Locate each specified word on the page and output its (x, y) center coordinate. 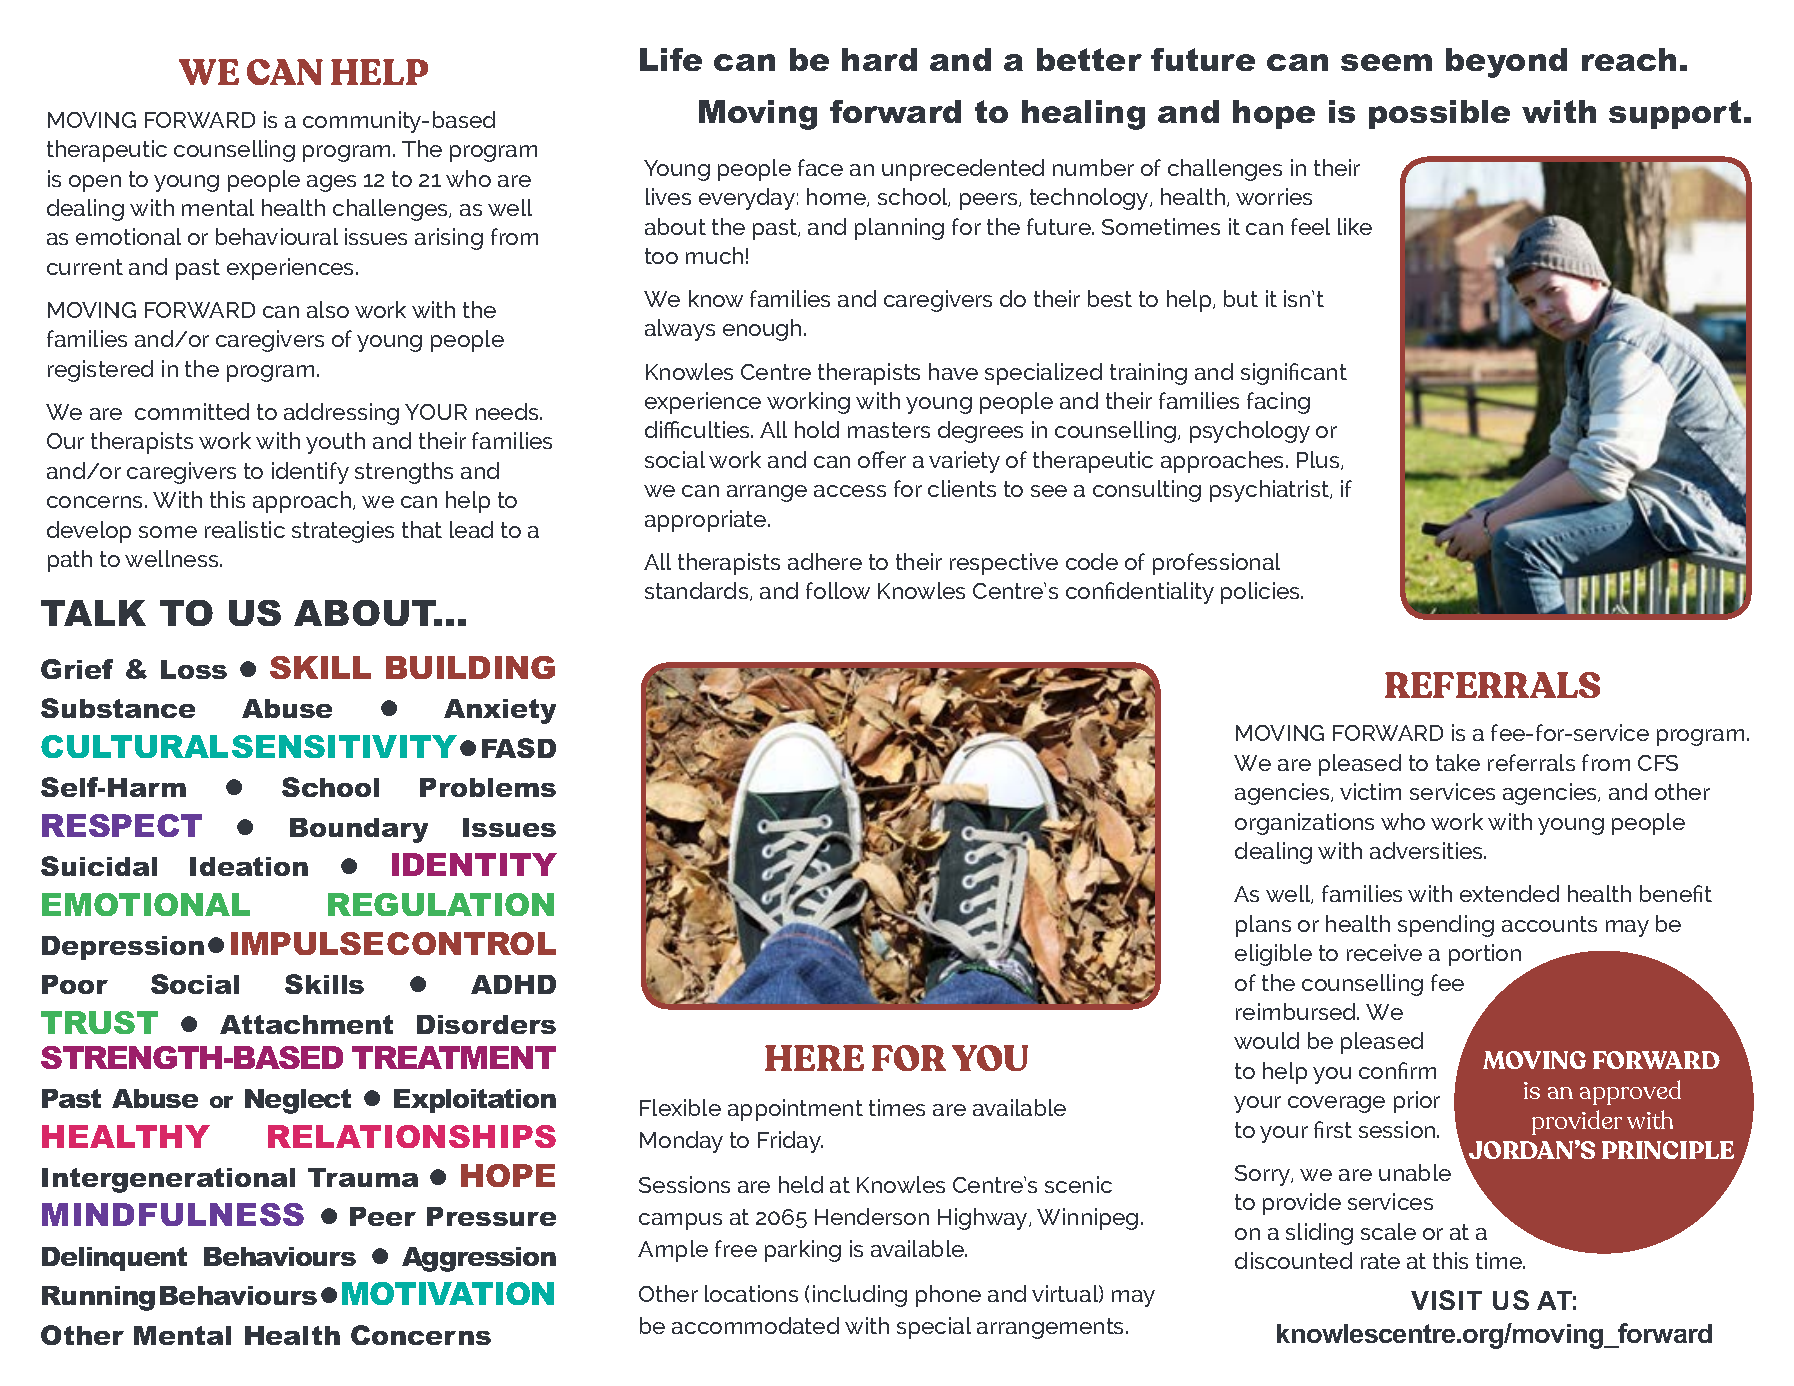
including (860, 1296)
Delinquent (114, 1259)
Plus (1319, 460)
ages (331, 183)
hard (879, 59)
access (850, 491)
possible (1439, 114)
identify (310, 473)
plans (1263, 926)
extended (1509, 893)
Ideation (249, 866)
